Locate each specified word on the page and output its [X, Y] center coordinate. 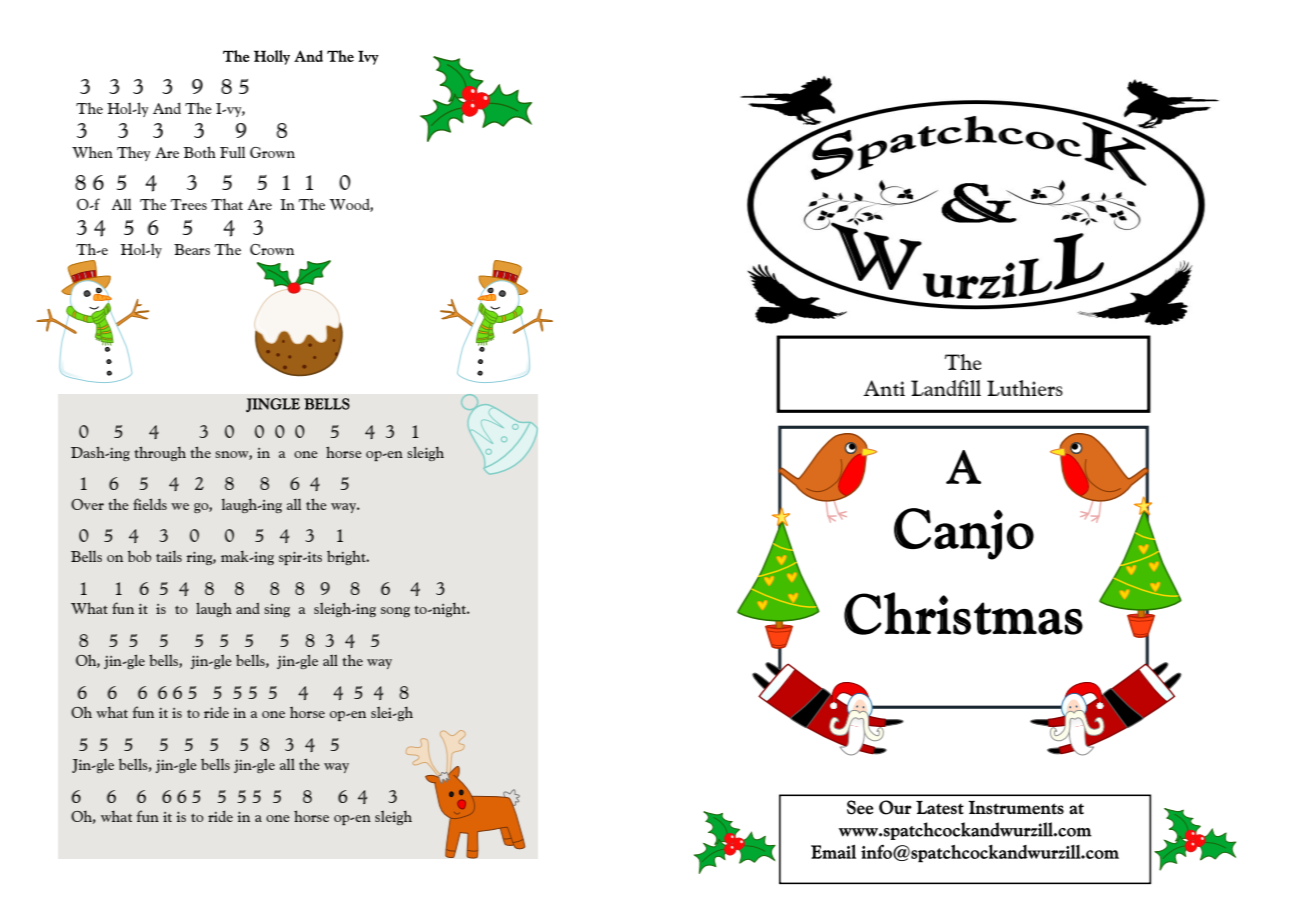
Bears [192, 249]
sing [277, 610]
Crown [272, 249]
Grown [272, 152]
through [160, 453]
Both [199, 152]
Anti [884, 388]
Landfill [946, 388]
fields [150, 504]
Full [233, 152]
